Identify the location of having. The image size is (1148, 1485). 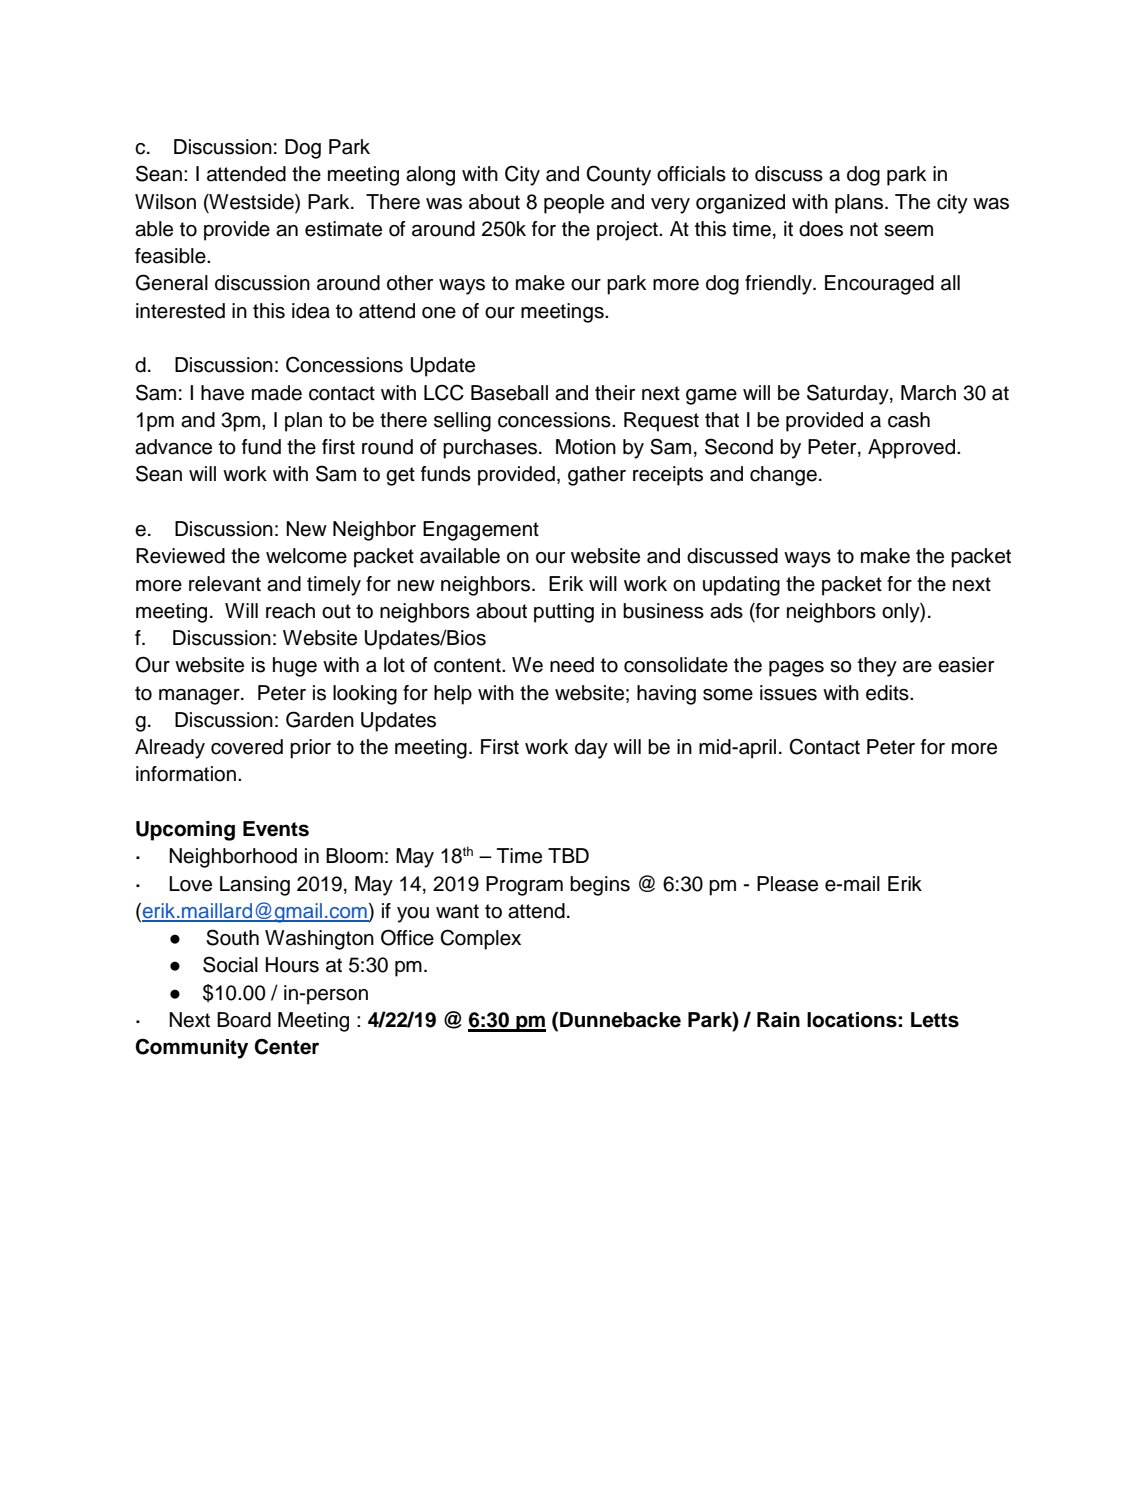
(666, 695).
